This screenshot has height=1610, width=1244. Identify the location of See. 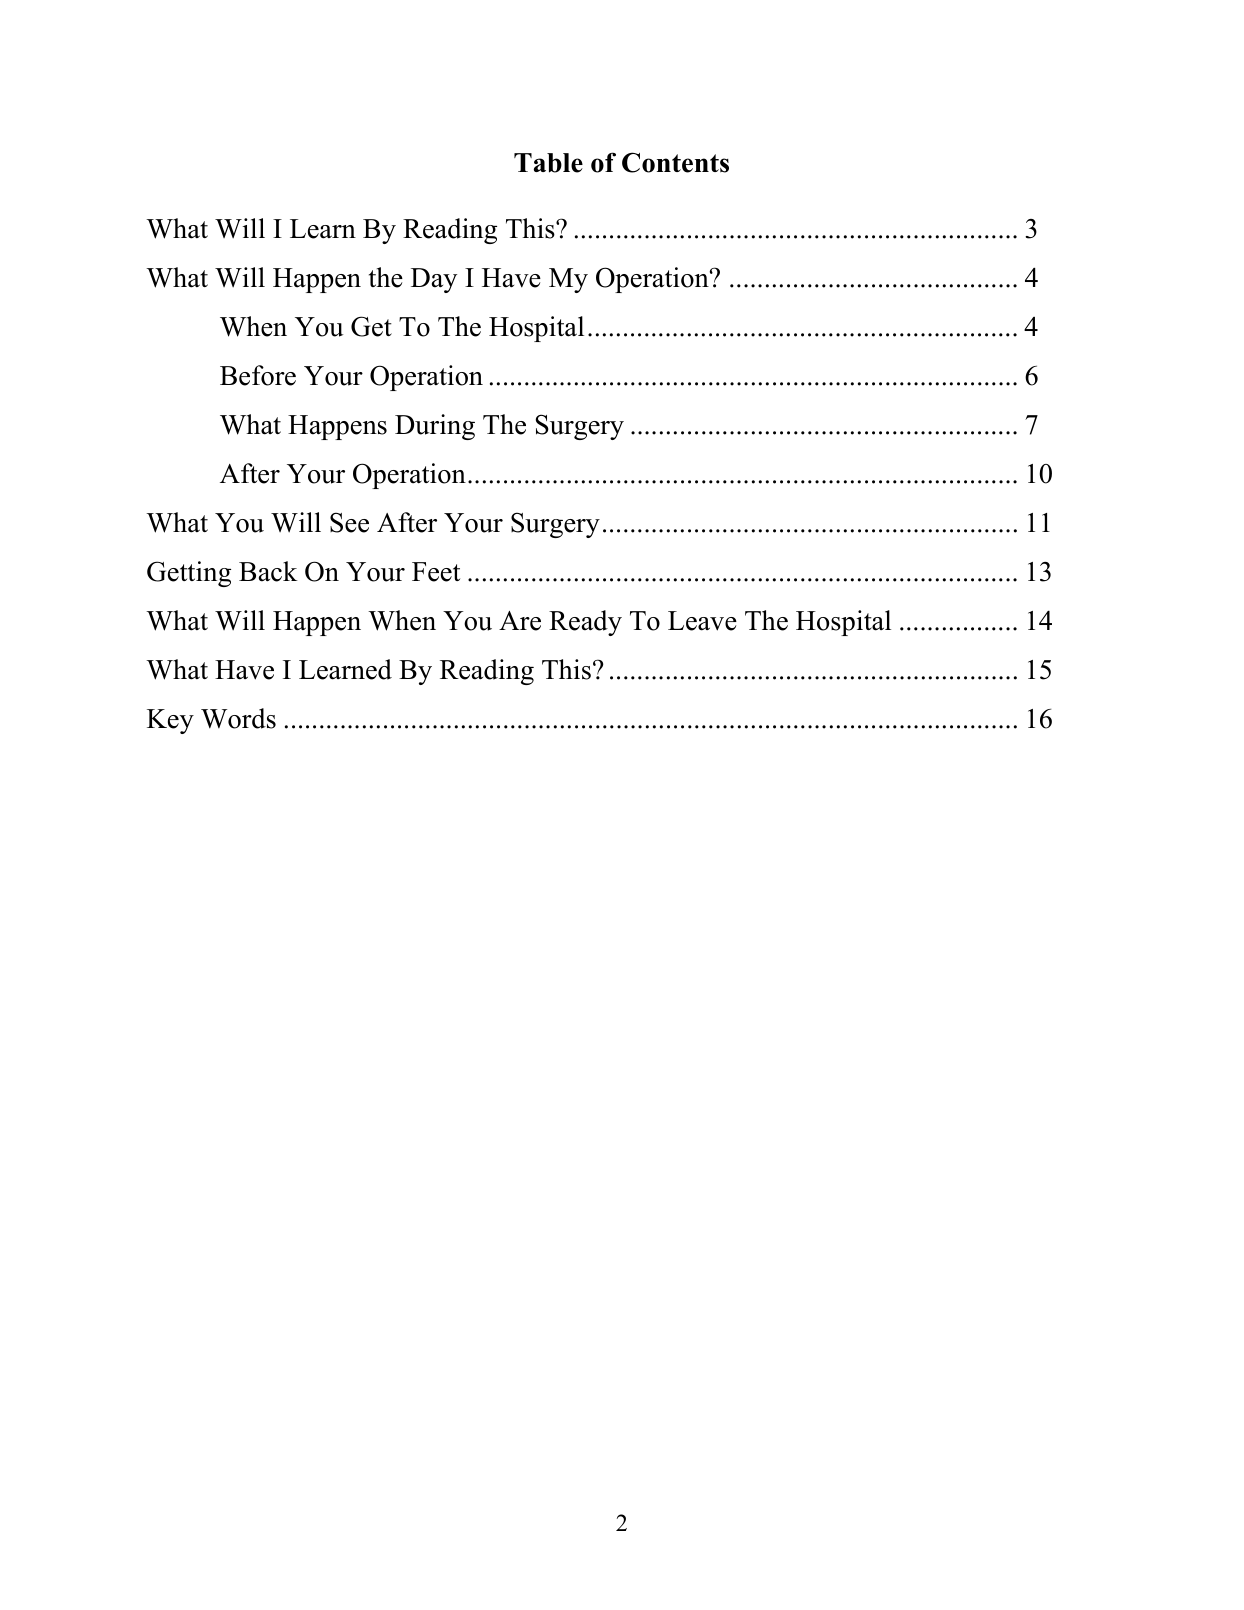
(349, 522).
